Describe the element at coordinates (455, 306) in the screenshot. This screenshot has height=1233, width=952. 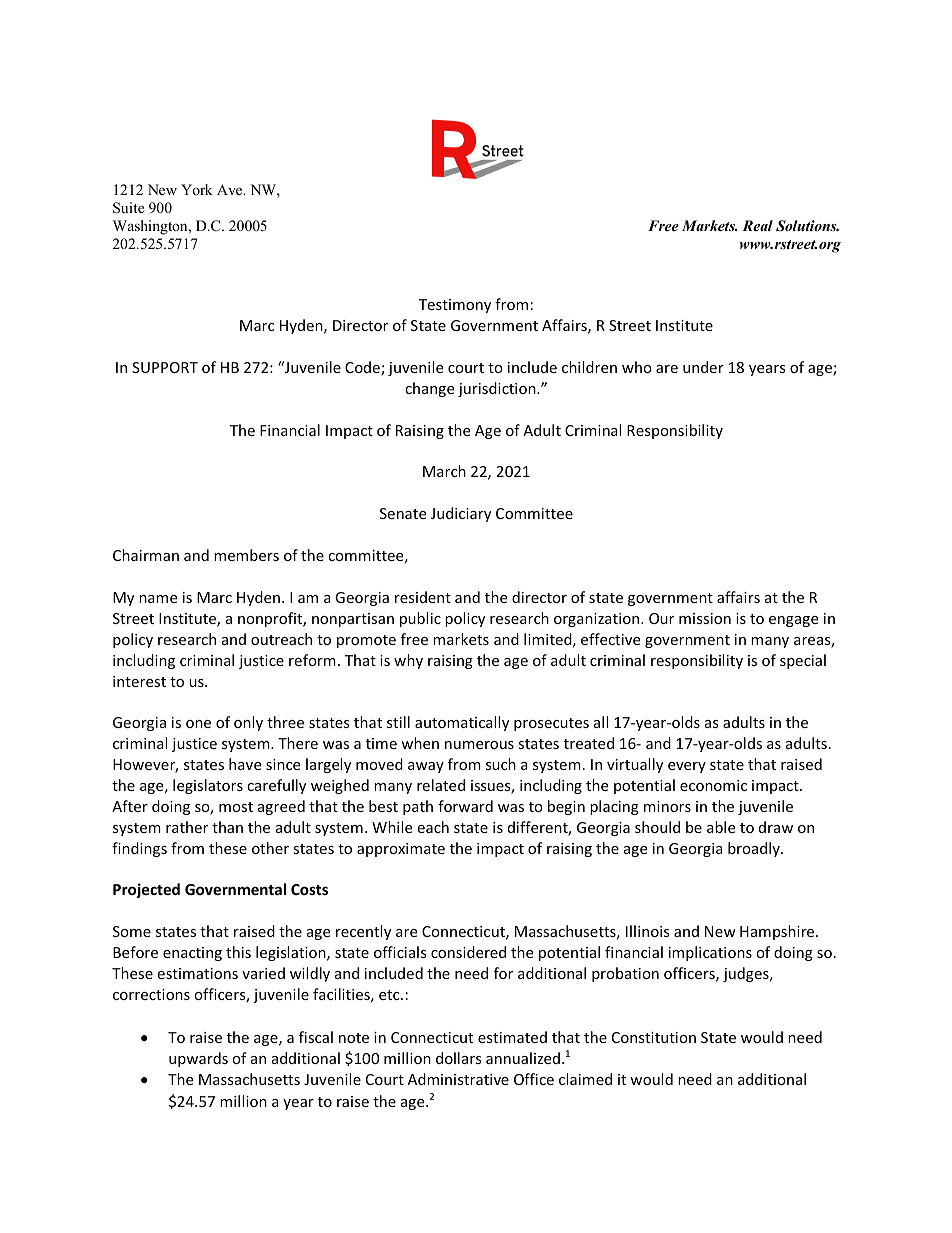
I see `Testimony` at that location.
